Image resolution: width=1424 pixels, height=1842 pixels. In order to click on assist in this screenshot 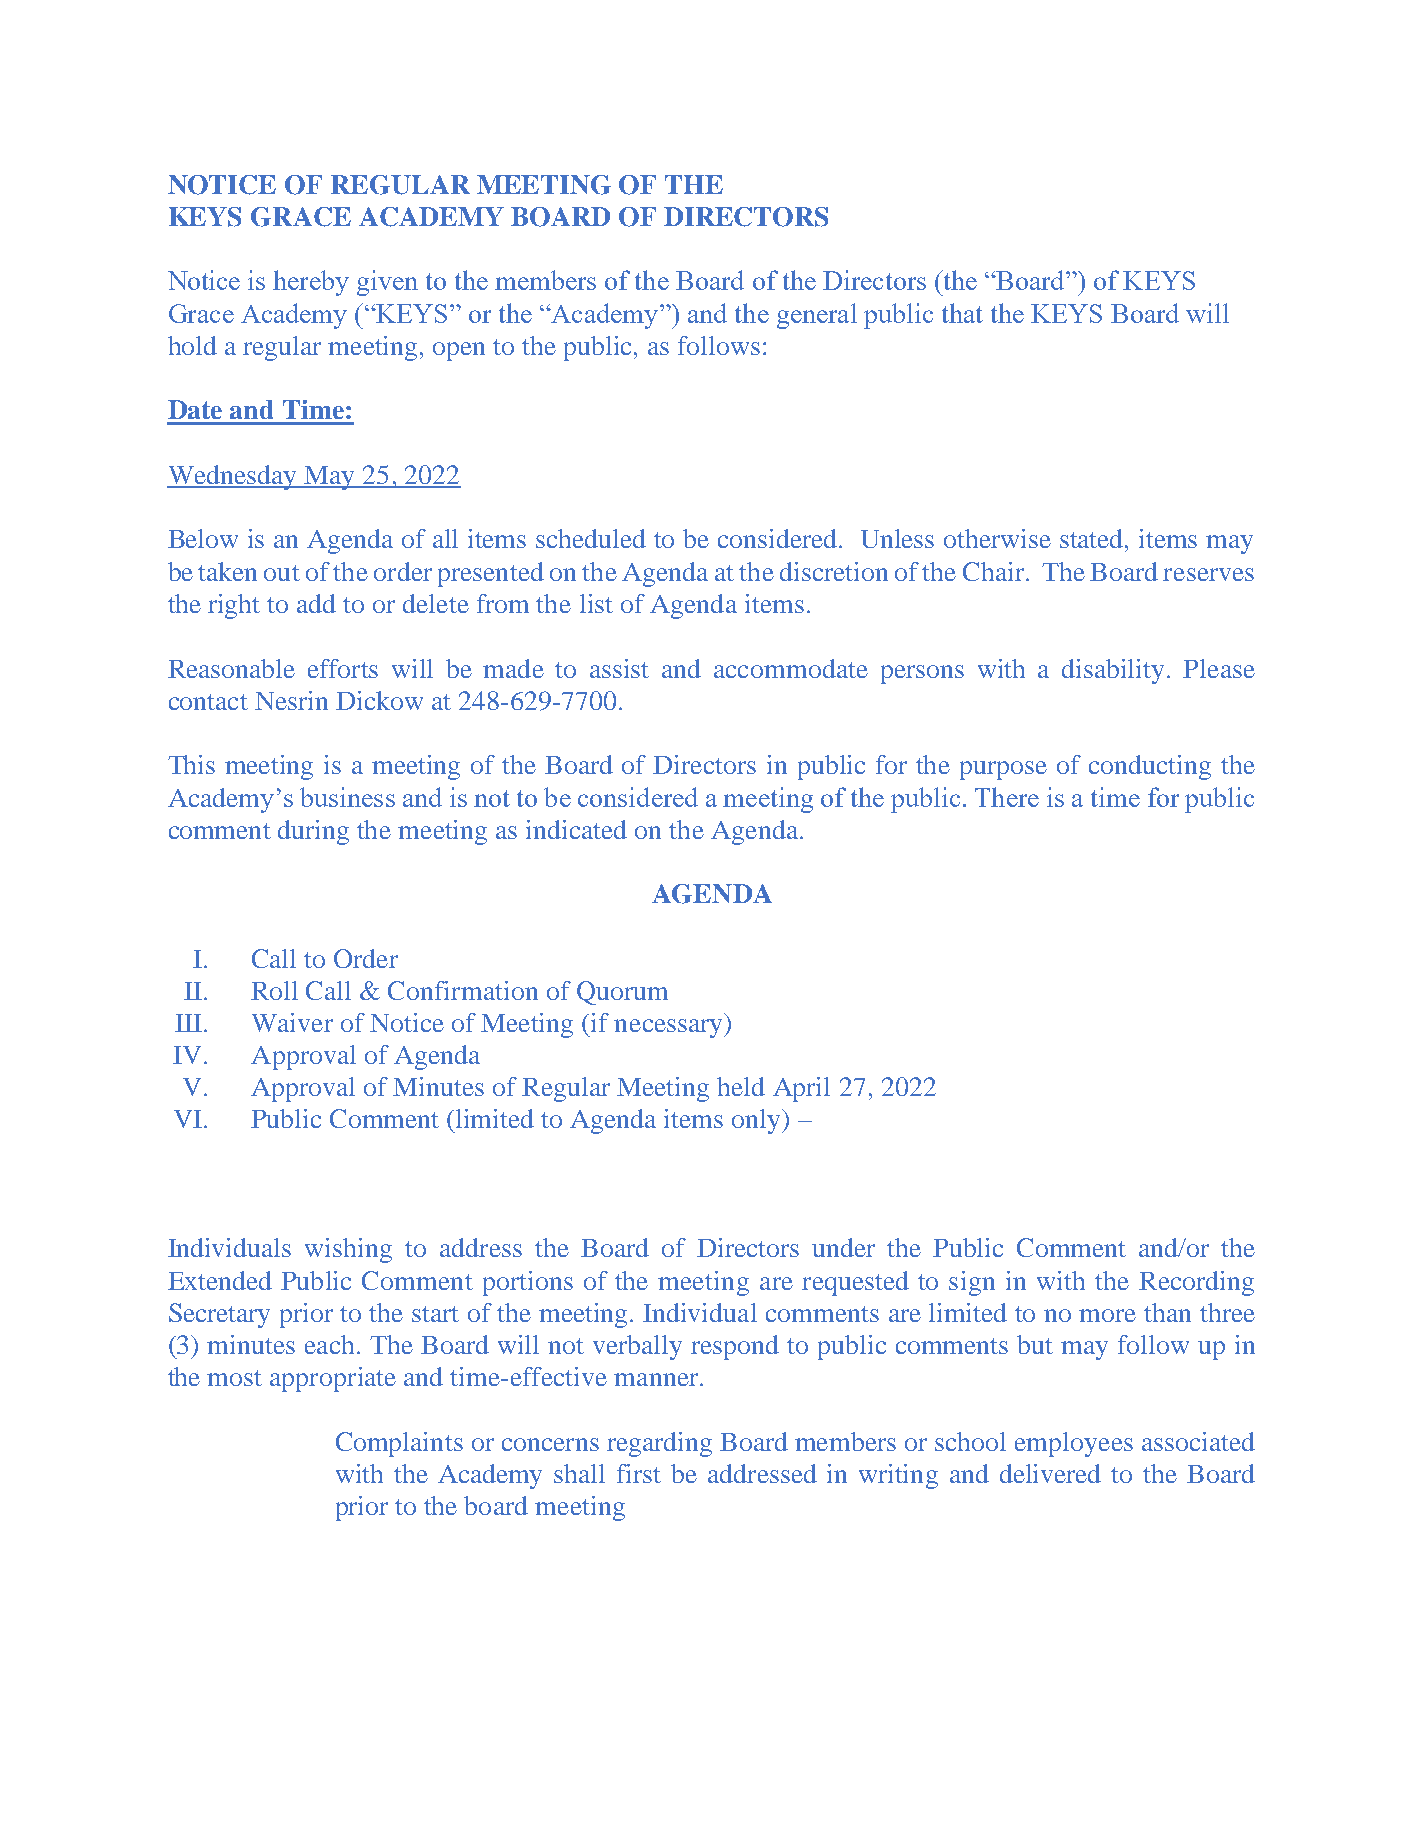, I will do `click(619, 668)`.
